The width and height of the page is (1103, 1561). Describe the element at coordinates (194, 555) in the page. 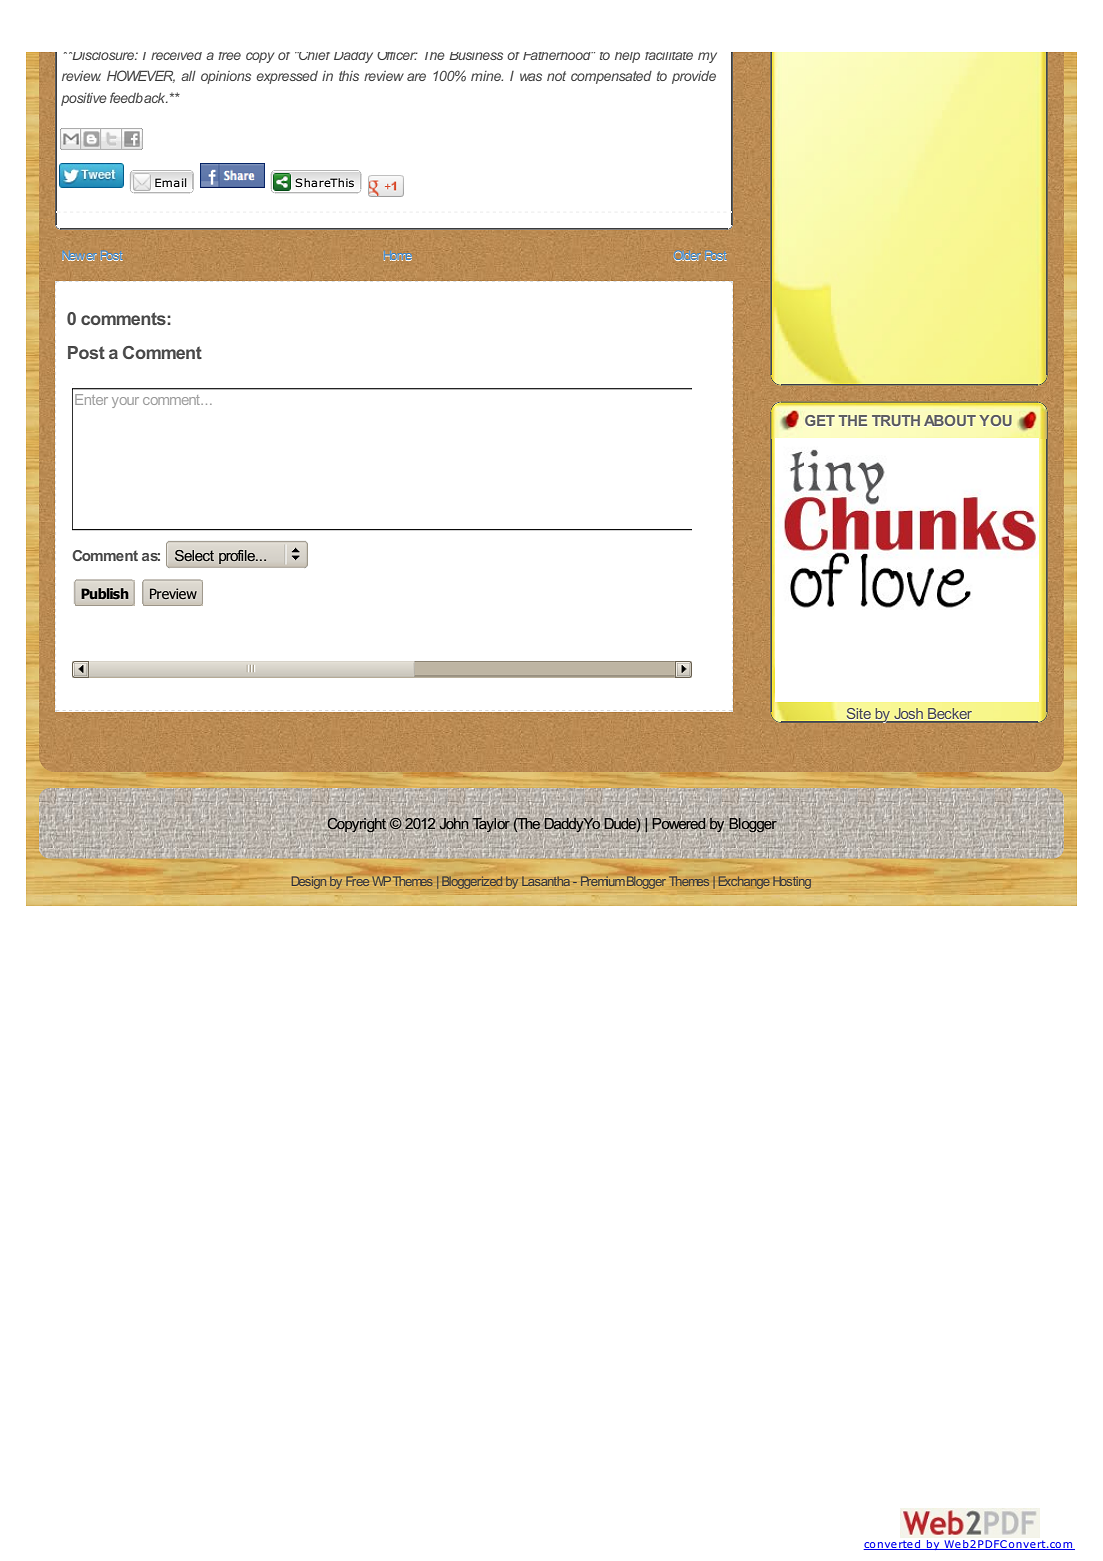

I see `Select` at that location.
